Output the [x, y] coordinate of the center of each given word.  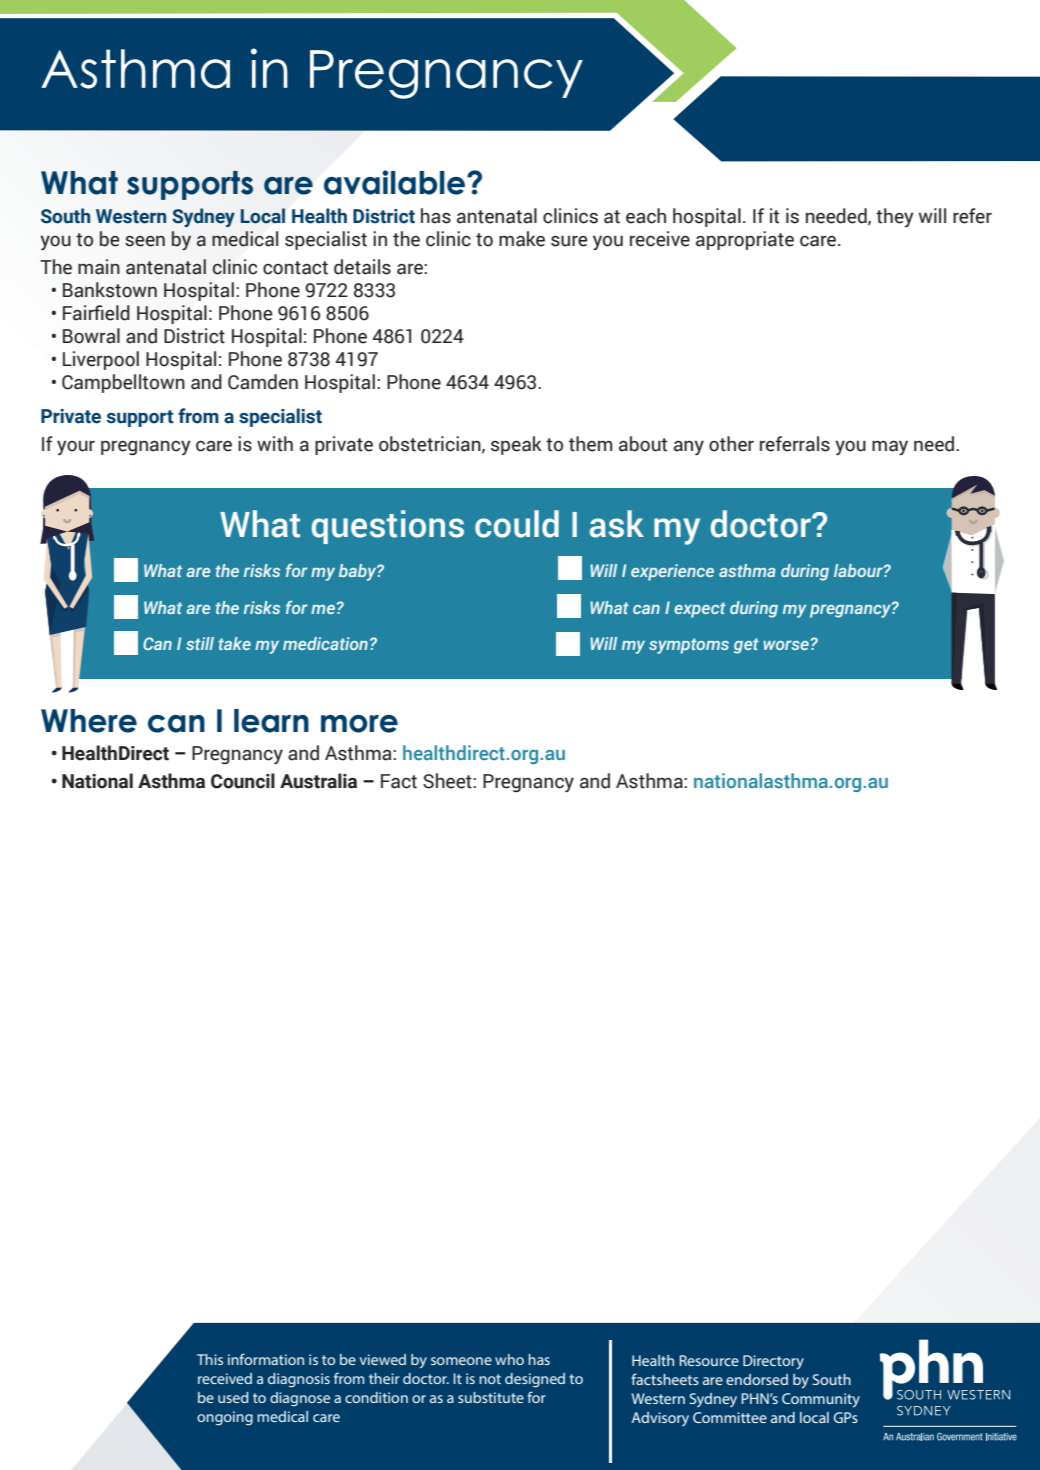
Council [243, 781]
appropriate [745, 240]
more [359, 724]
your [76, 447]
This [210, 1359]
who [509, 1359]
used [233, 1397]
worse [786, 645]
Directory [773, 1362]
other [731, 444]
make [522, 239]
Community [821, 1400]
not [490, 1379]
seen [145, 241]
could [517, 524]
